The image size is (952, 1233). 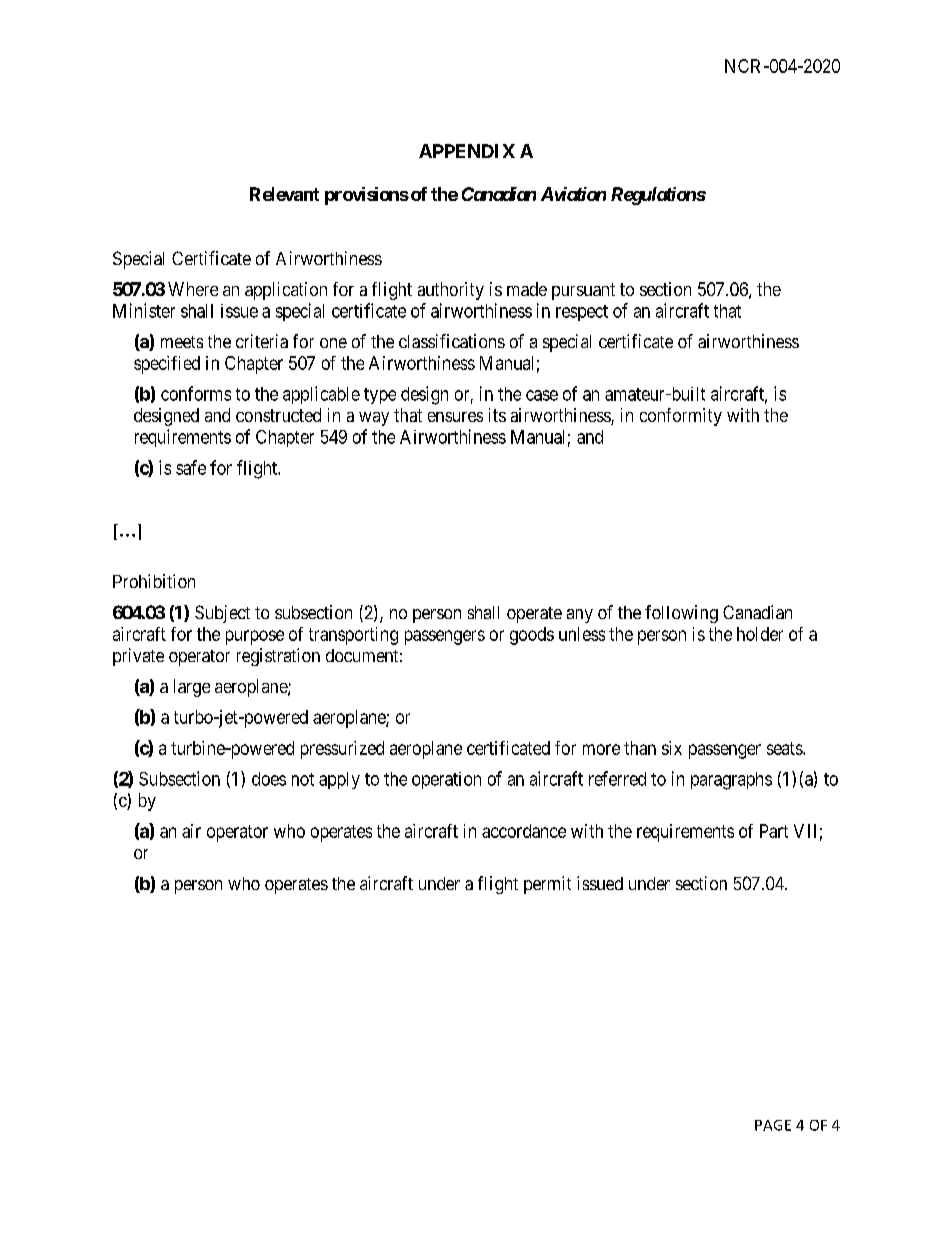 I want to click on Relevant, so click(x=284, y=194).
